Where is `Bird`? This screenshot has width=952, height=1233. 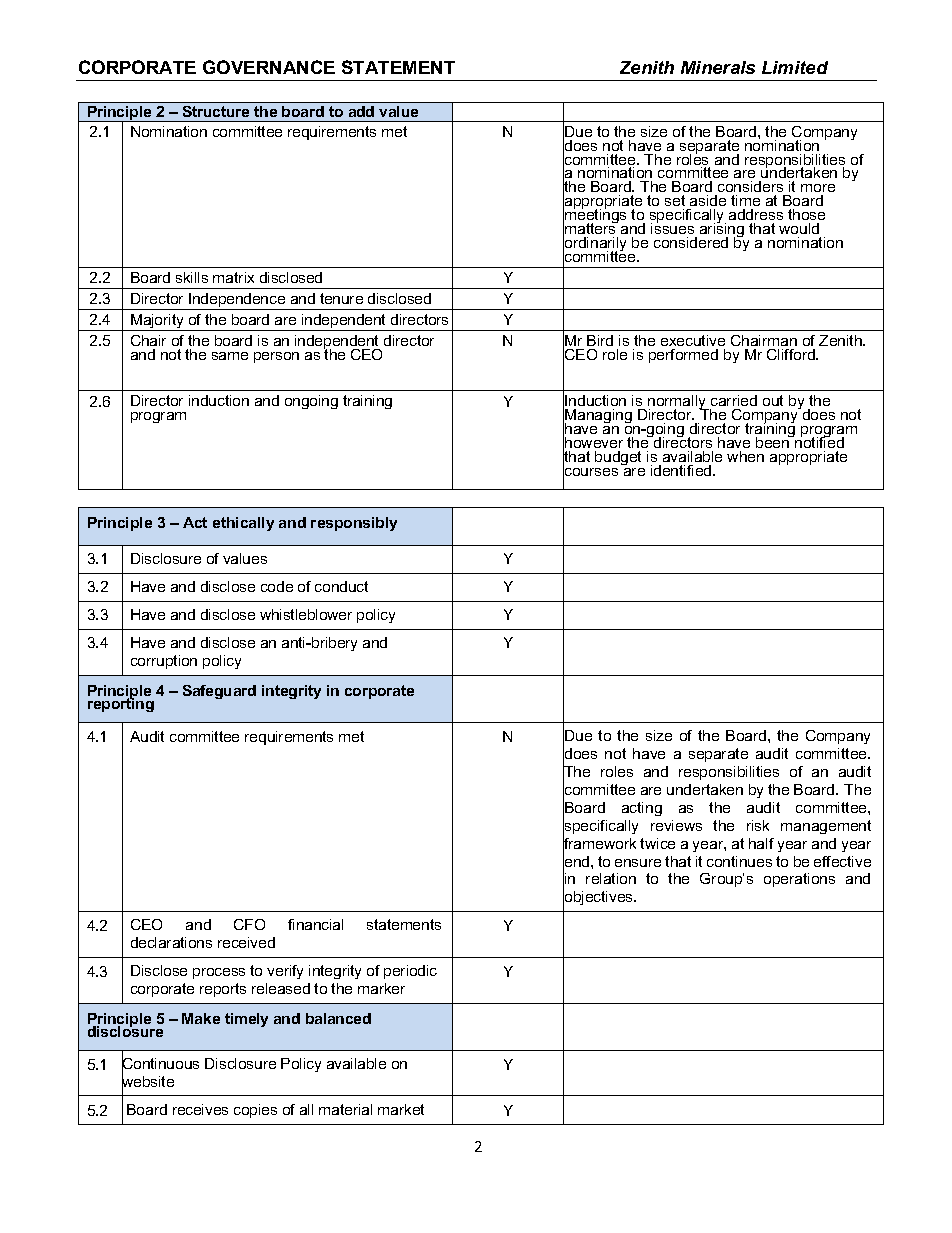
Bird is located at coordinates (600, 340).
